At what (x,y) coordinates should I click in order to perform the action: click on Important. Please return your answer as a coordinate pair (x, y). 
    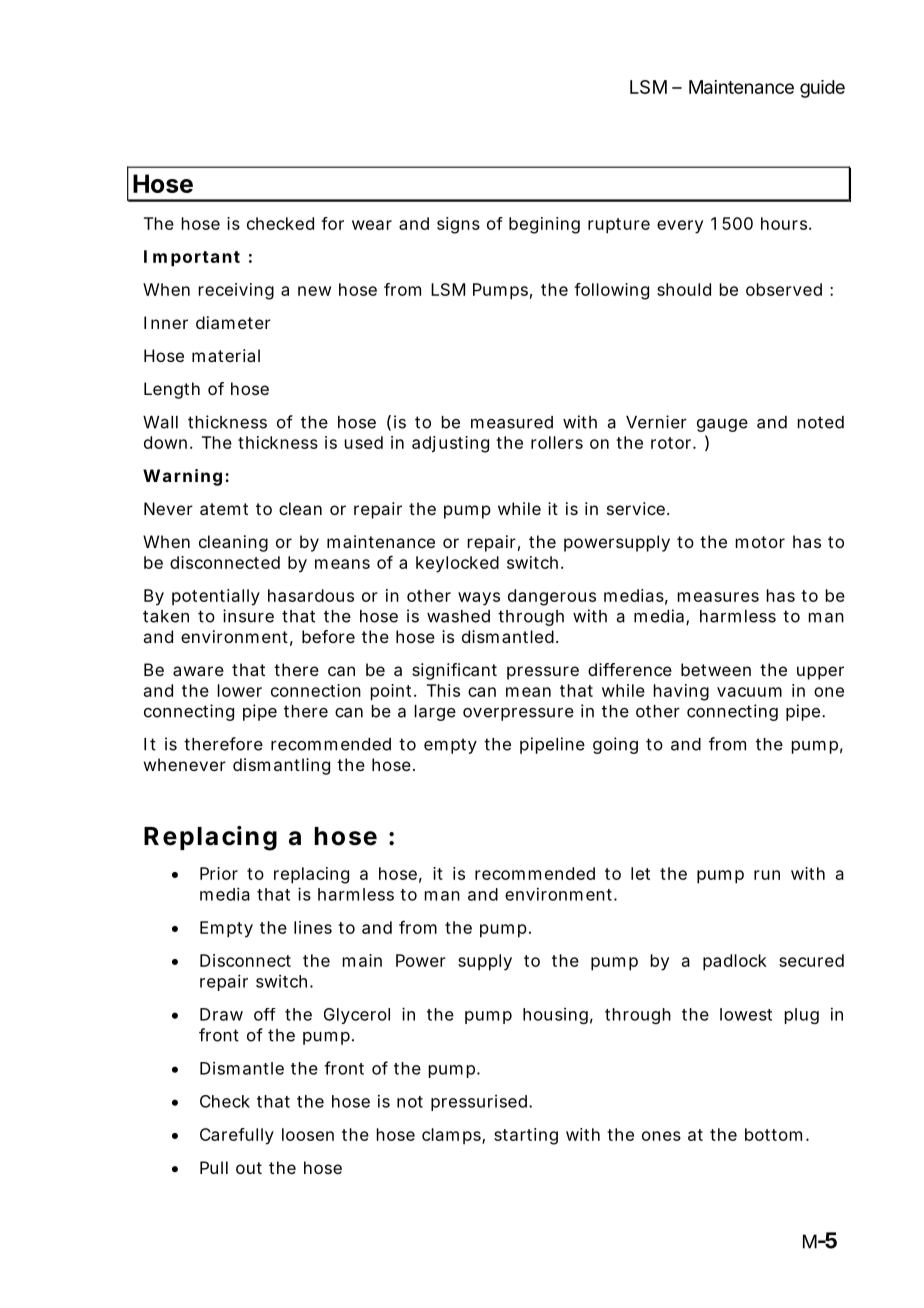
    Looking at the image, I should click on (192, 258).
